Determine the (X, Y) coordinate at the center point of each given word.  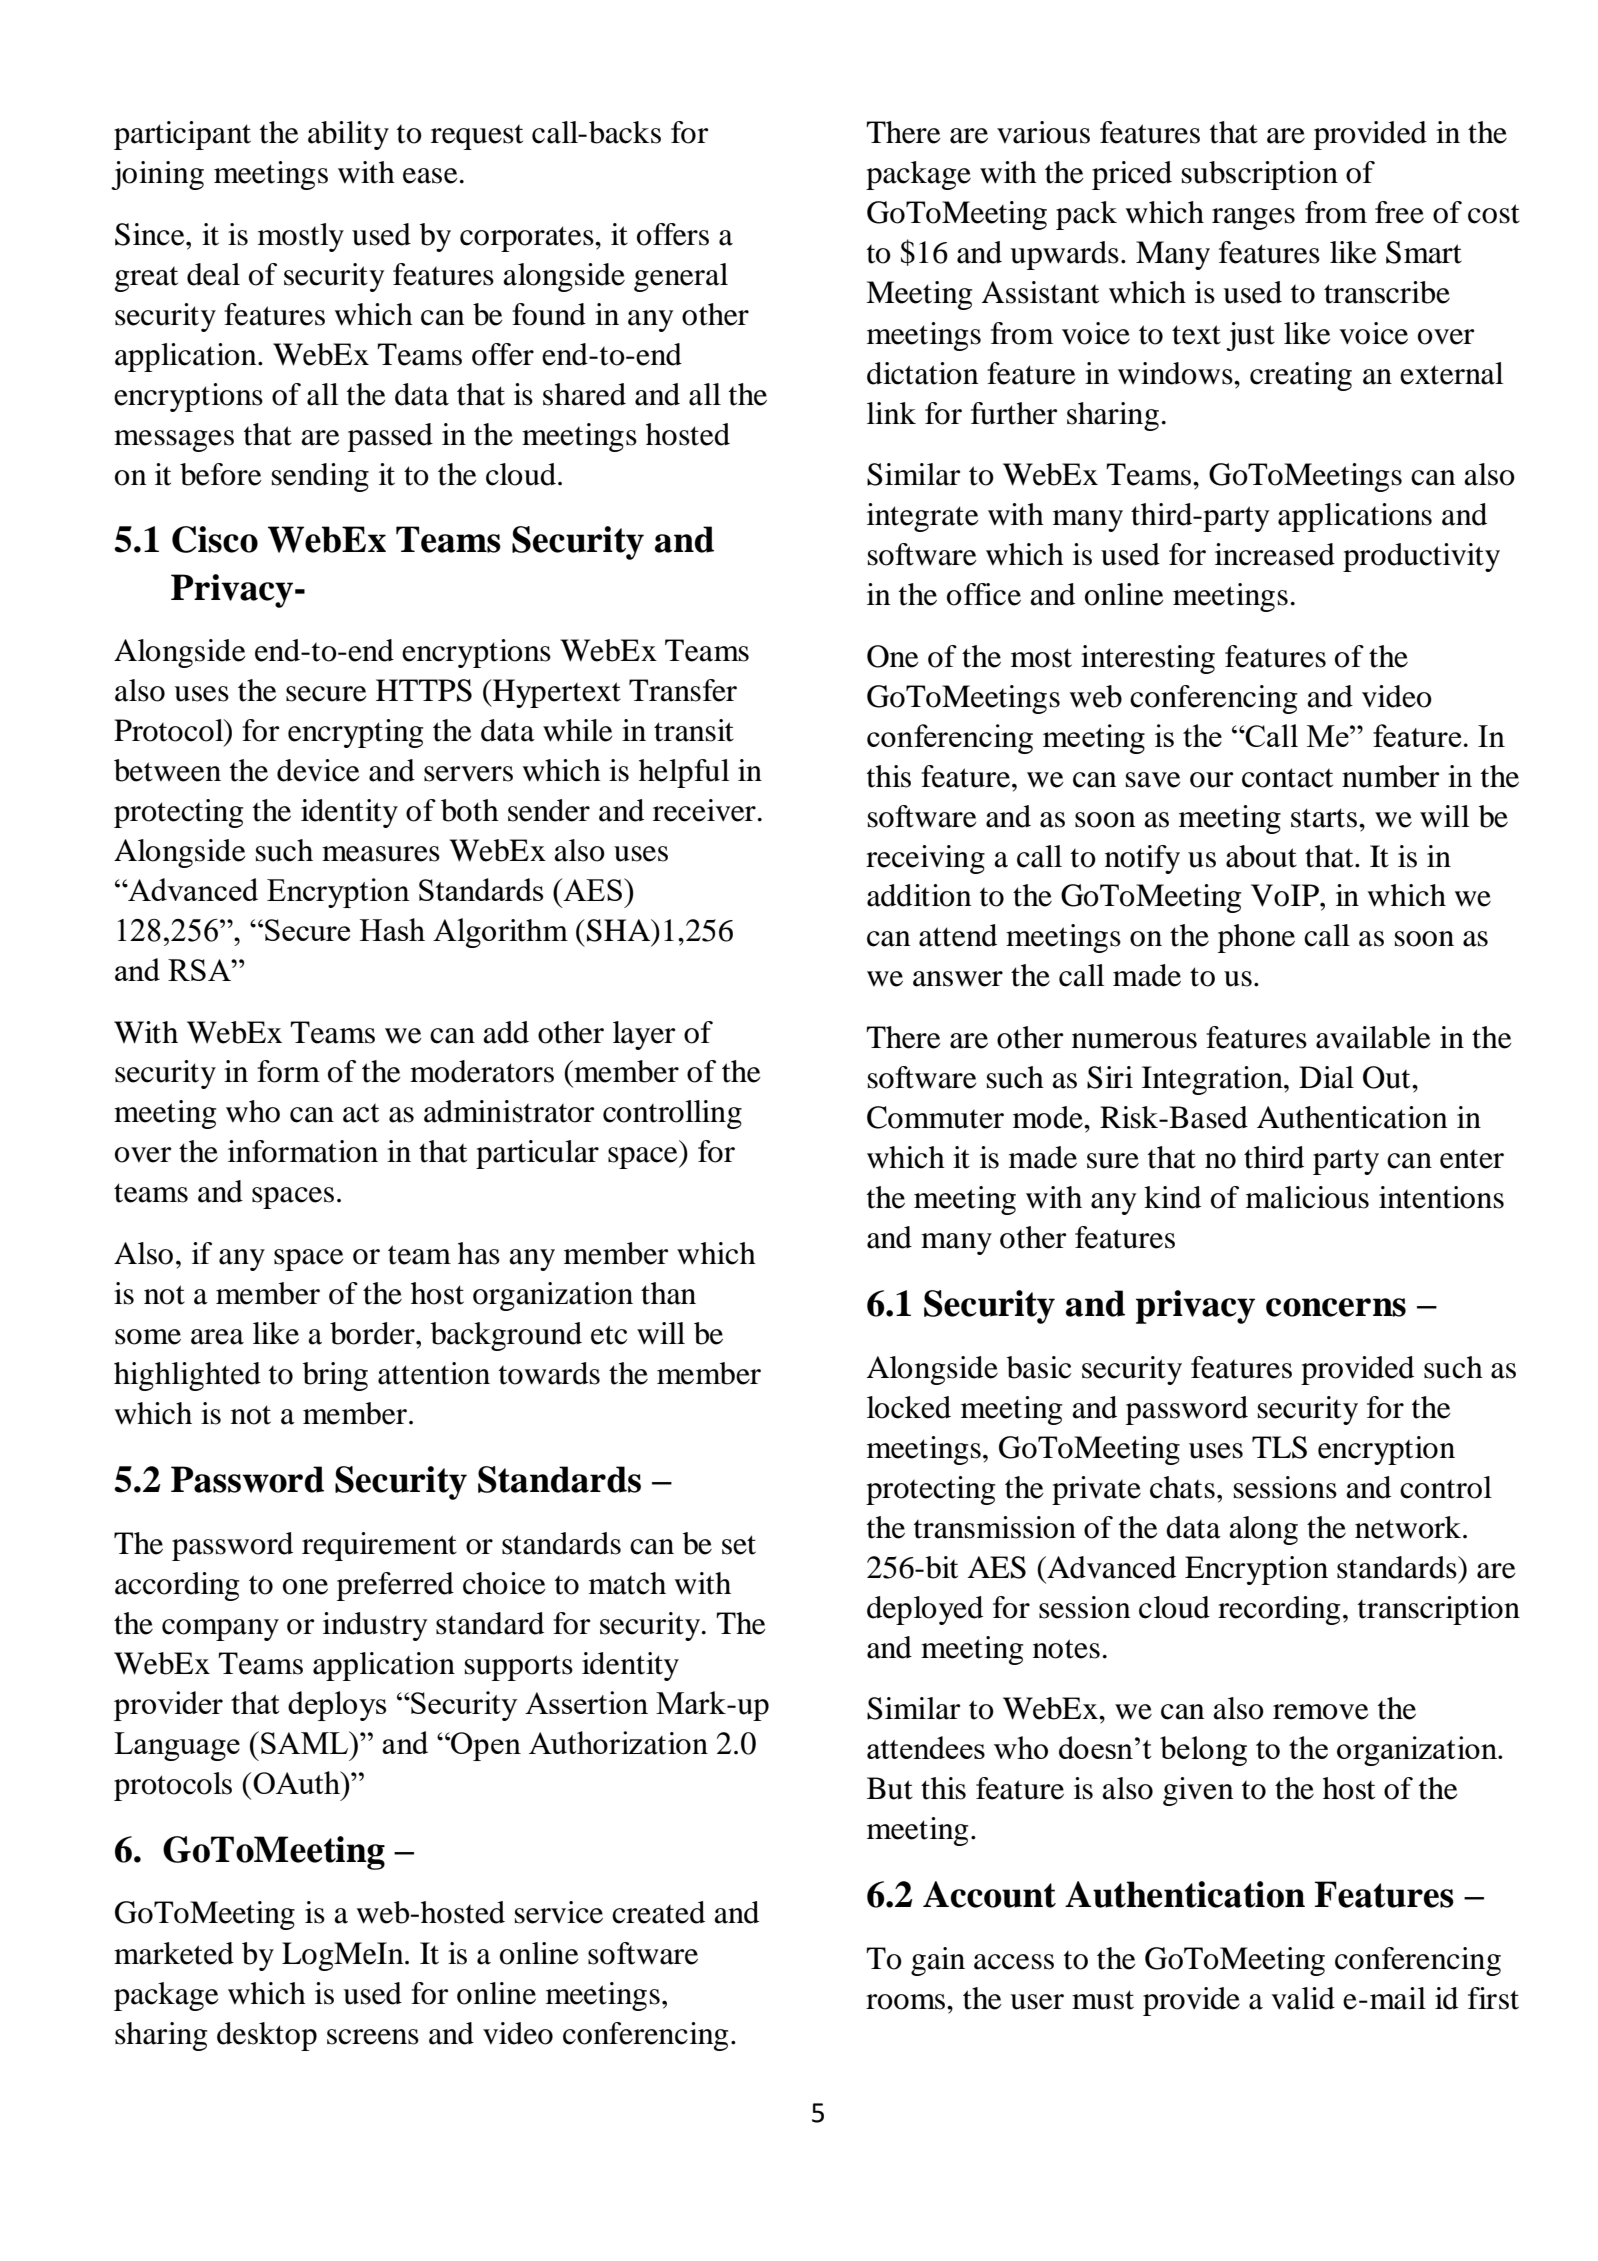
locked (909, 1407)
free (1399, 212)
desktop (267, 2036)
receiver (704, 810)
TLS (1279, 1447)
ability (348, 135)
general (681, 277)
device (318, 770)
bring (335, 1376)
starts (1325, 818)
